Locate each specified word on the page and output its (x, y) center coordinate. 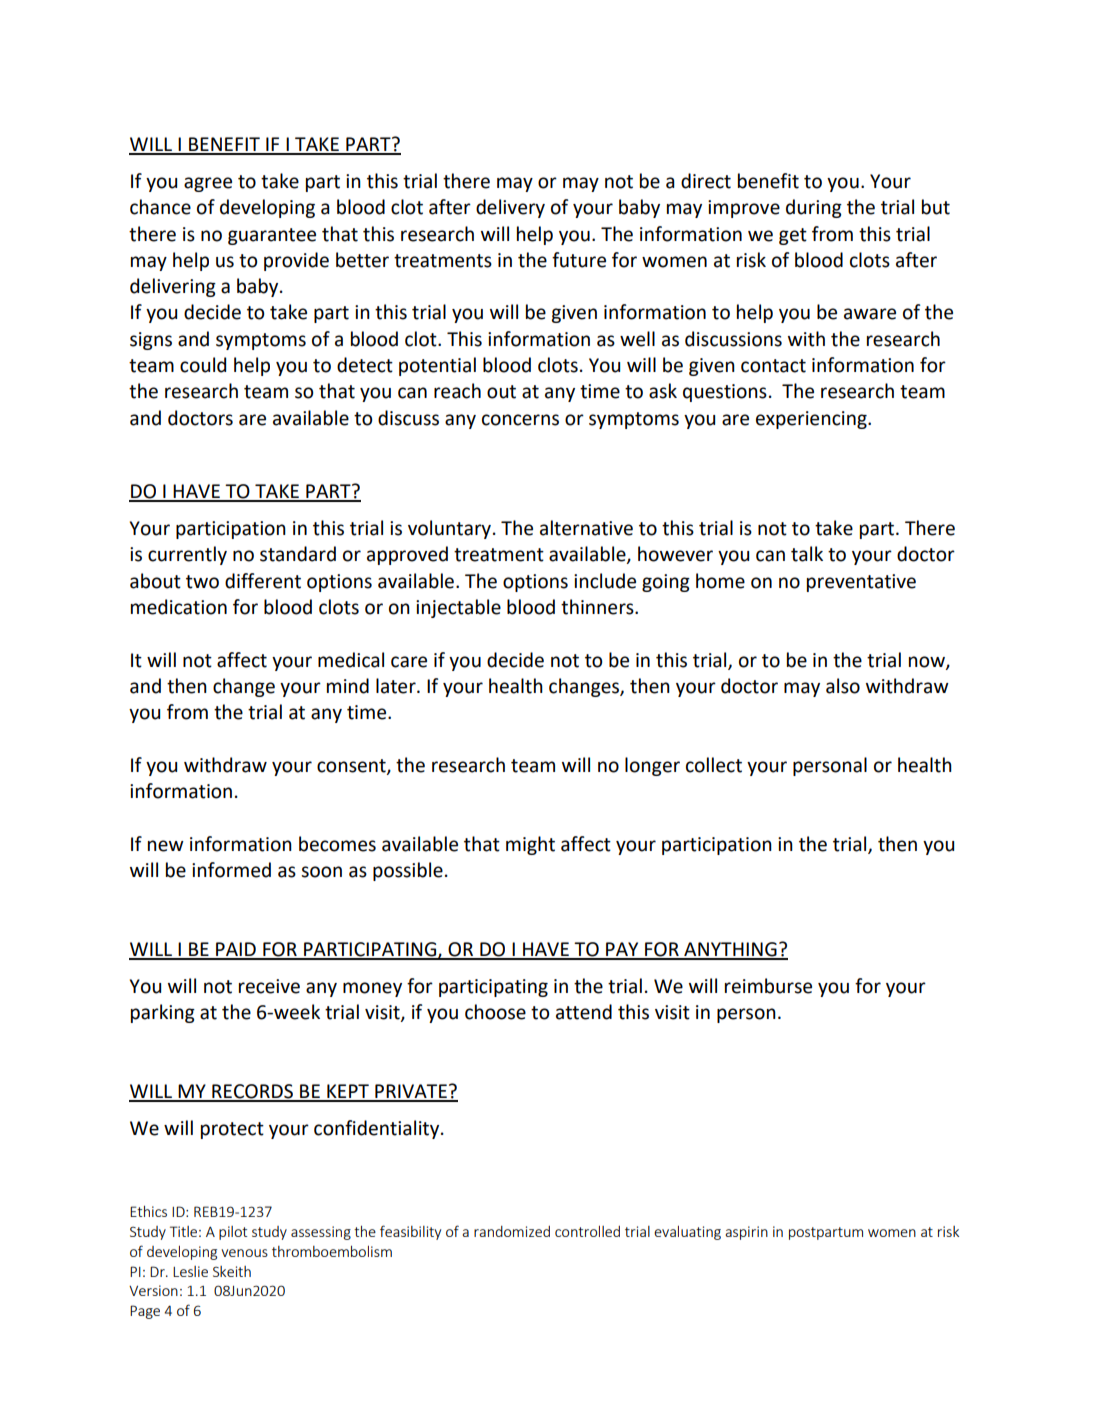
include (605, 581)
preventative (861, 583)
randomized (512, 1231)
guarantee (272, 236)
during (814, 208)
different (263, 581)
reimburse (768, 986)
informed (231, 870)
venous (244, 1253)
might (530, 845)
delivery (510, 208)
